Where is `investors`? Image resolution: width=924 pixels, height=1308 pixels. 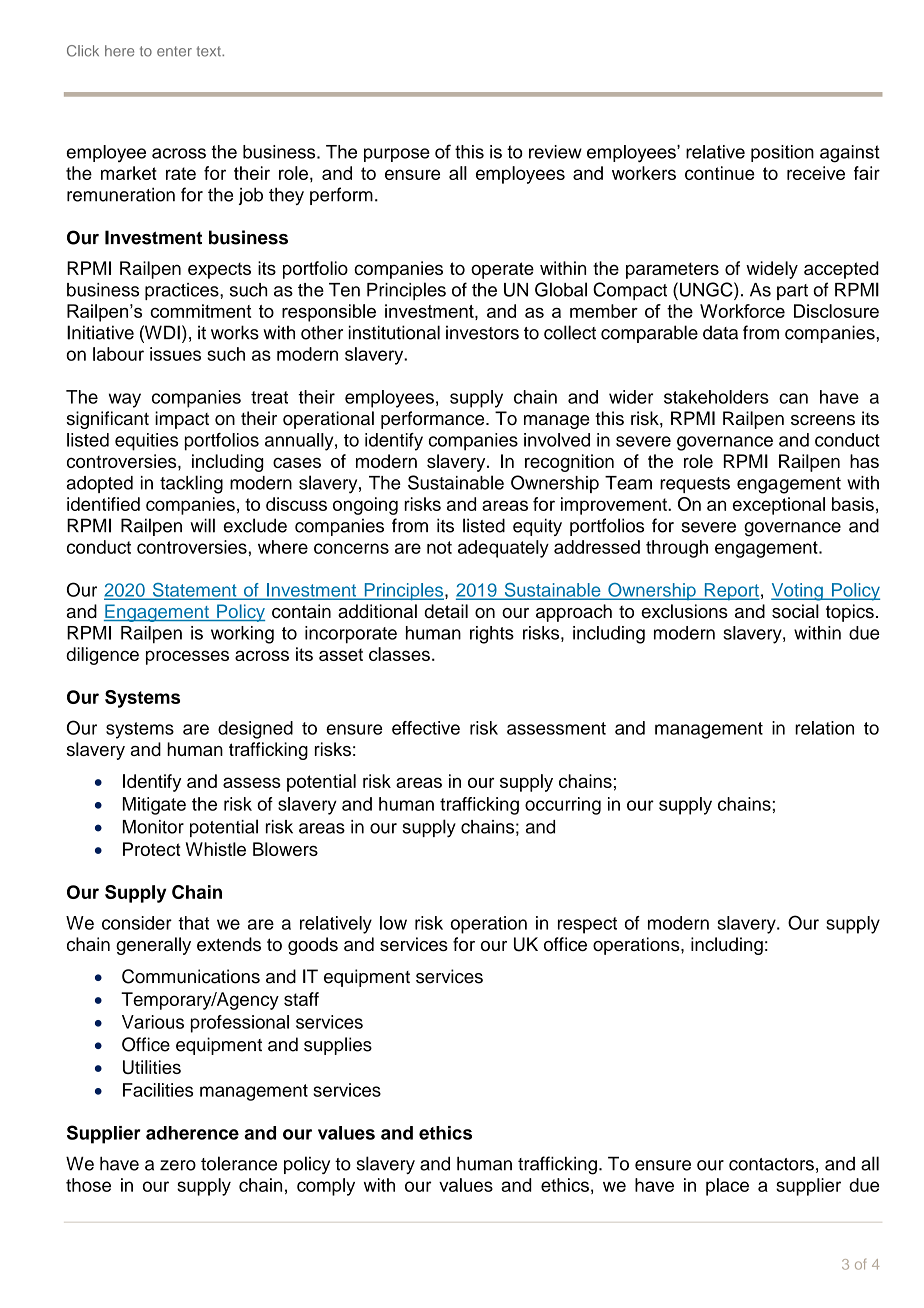
investors is located at coordinates (482, 332).
